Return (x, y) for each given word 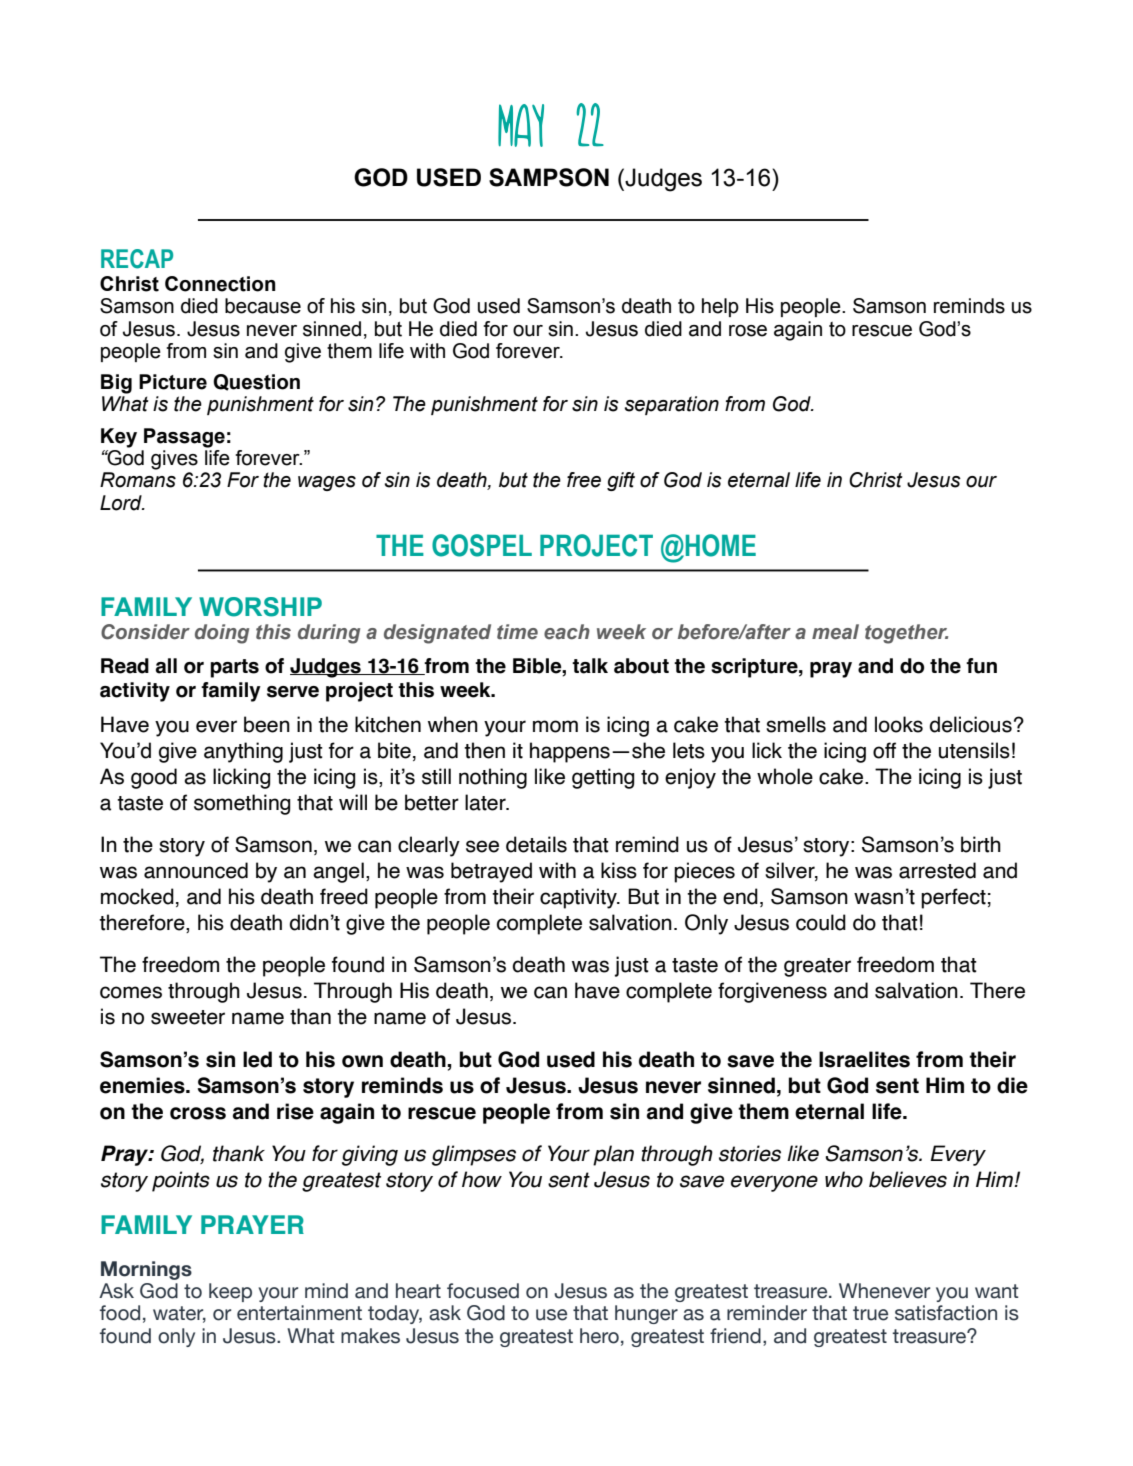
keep (230, 1292)
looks (899, 724)
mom (555, 726)
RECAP (137, 259)
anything (243, 752)
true (870, 1313)
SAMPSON (549, 177)
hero (599, 1336)
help (720, 307)
